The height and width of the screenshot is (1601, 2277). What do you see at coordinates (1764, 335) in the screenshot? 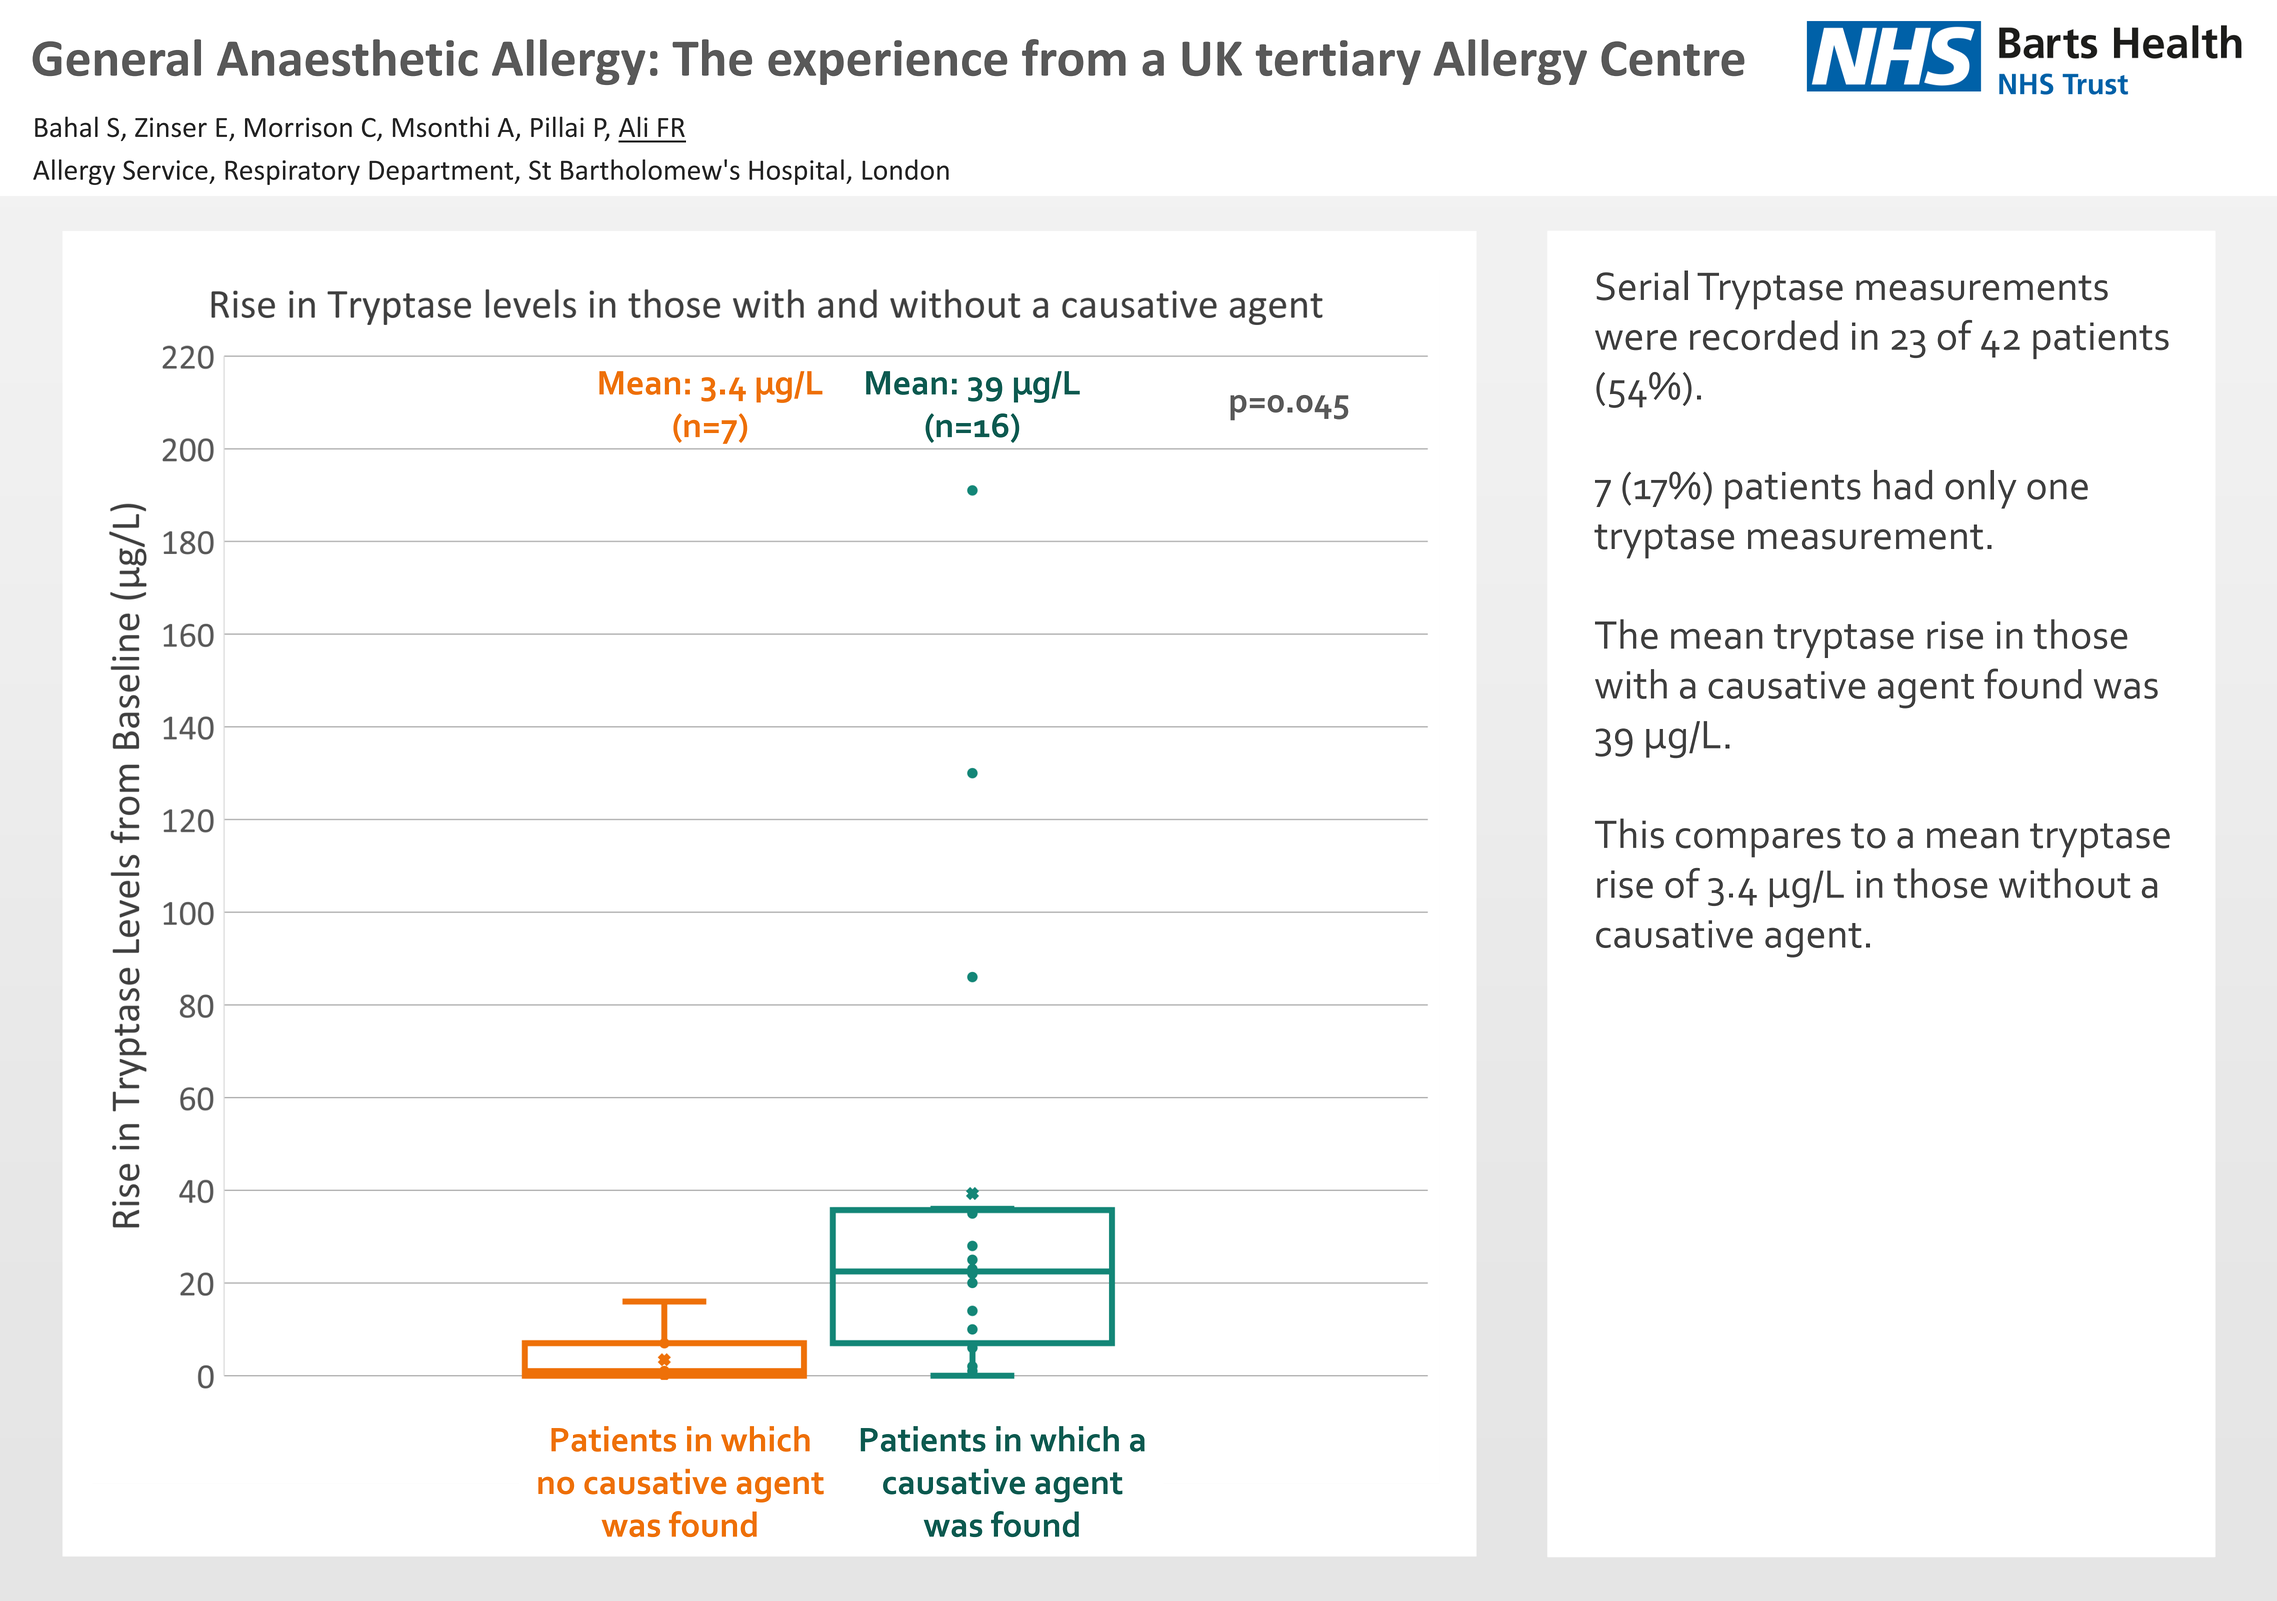
I see `recorded` at bounding box center [1764, 335].
